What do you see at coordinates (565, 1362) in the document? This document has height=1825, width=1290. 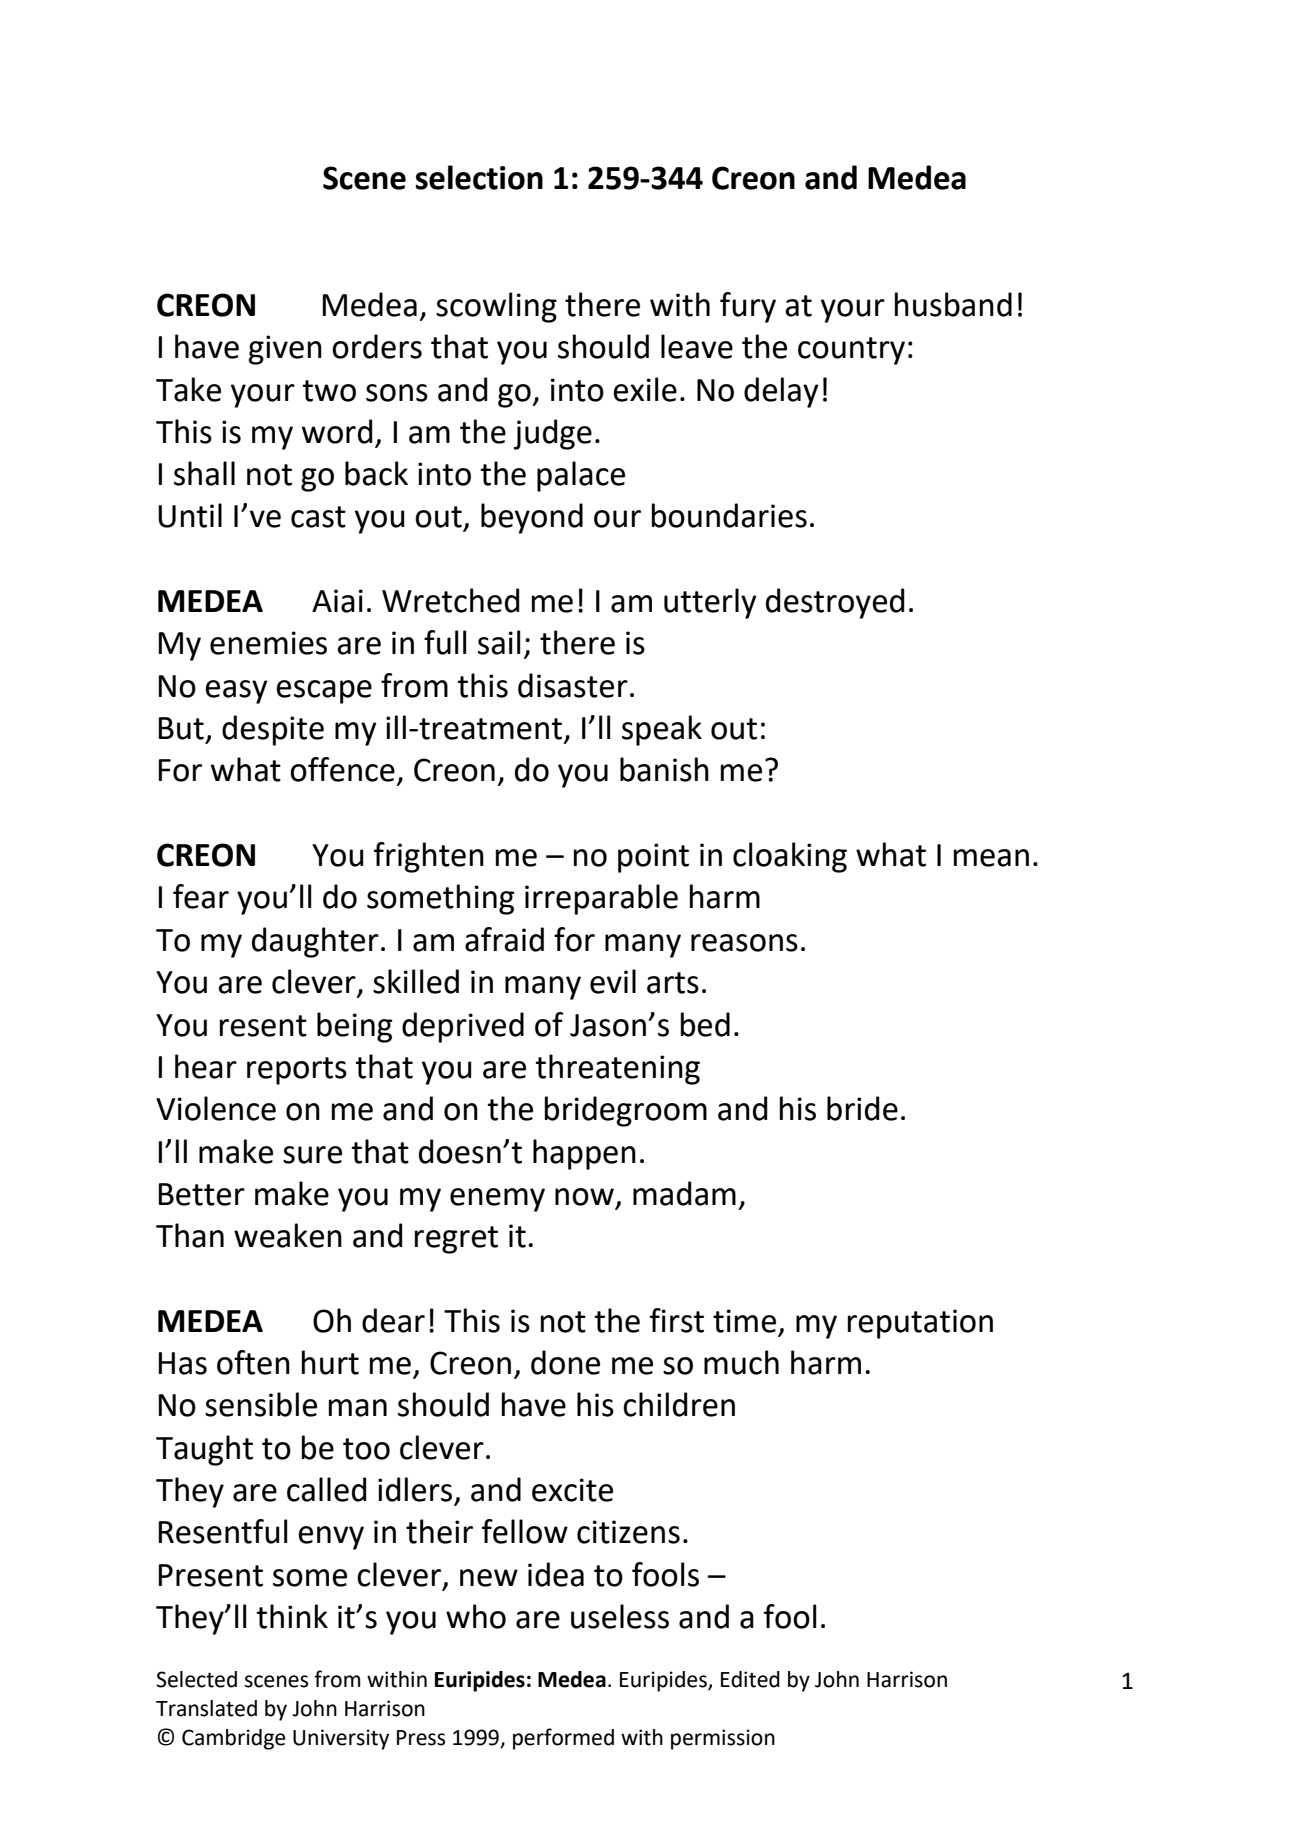 I see `done` at bounding box center [565, 1362].
